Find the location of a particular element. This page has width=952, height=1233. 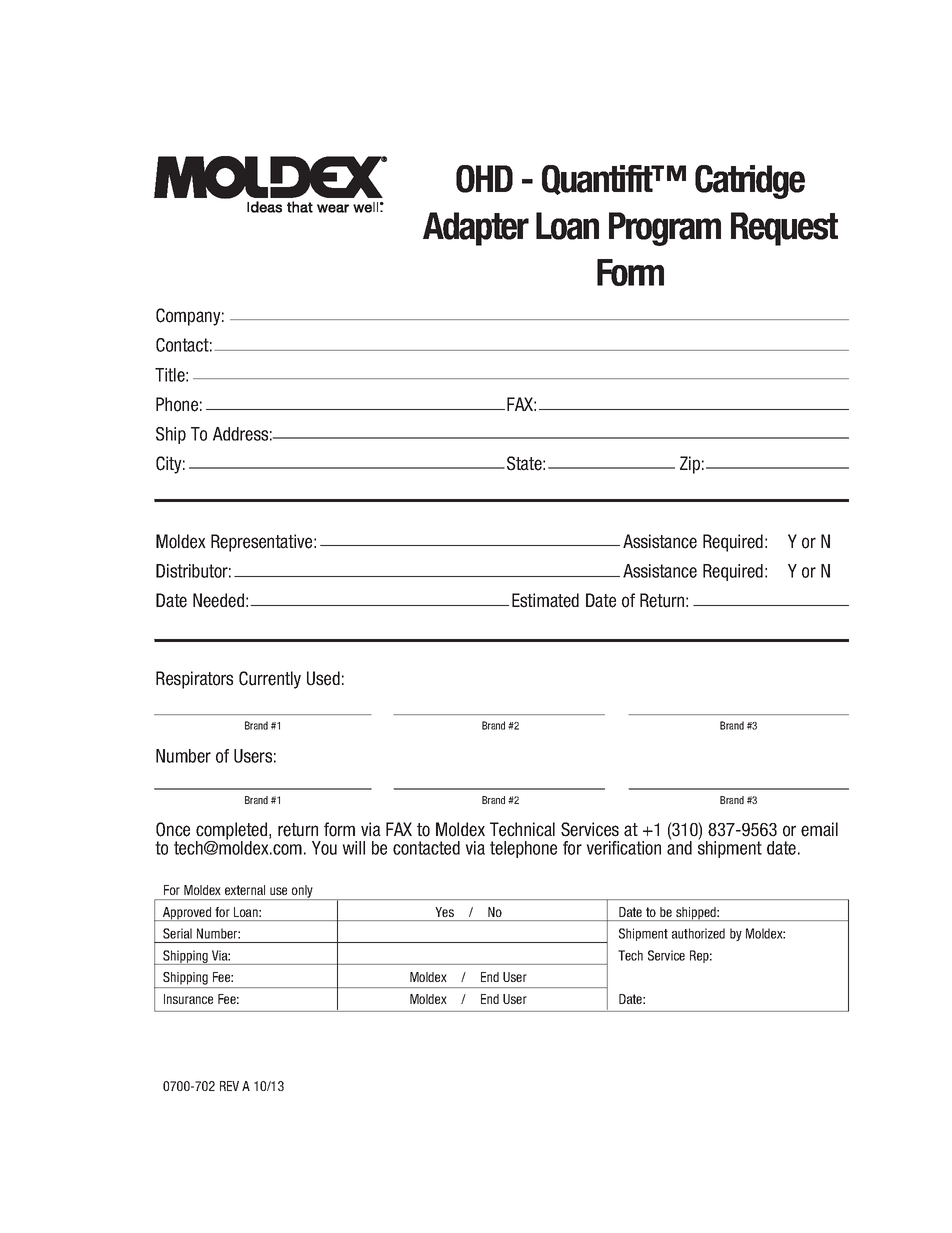

Estimated is located at coordinates (545, 600).
